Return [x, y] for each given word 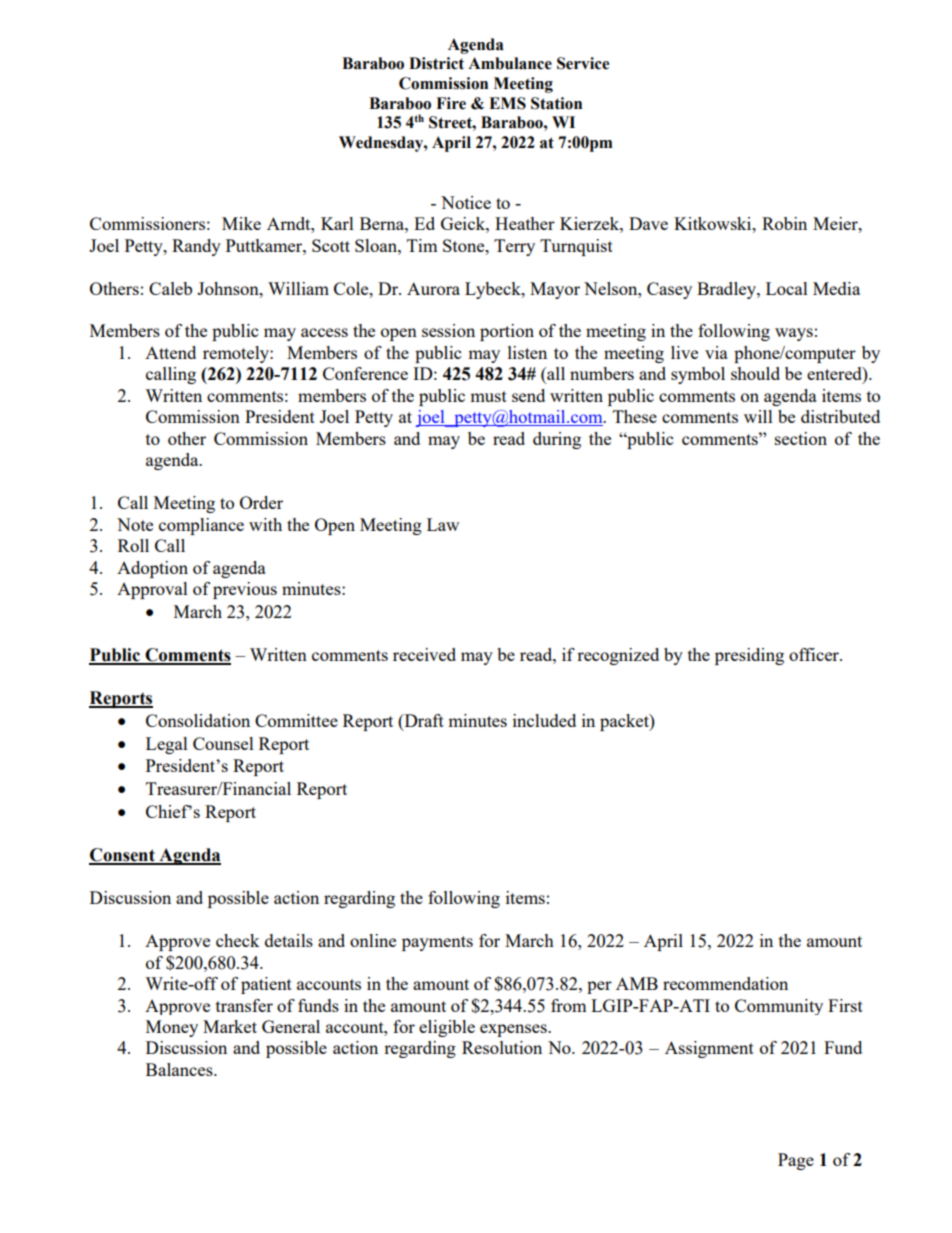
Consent [123, 856]
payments [437, 943]
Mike [241, 223]
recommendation [725, 983]
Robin [784, 223]
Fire [451, 103]
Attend [170, 352]
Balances [180, 1069]
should [755, 373]
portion [507, 332]
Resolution [502, 1047]
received [424, 654]
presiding [749, 656]
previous [245, 590]
